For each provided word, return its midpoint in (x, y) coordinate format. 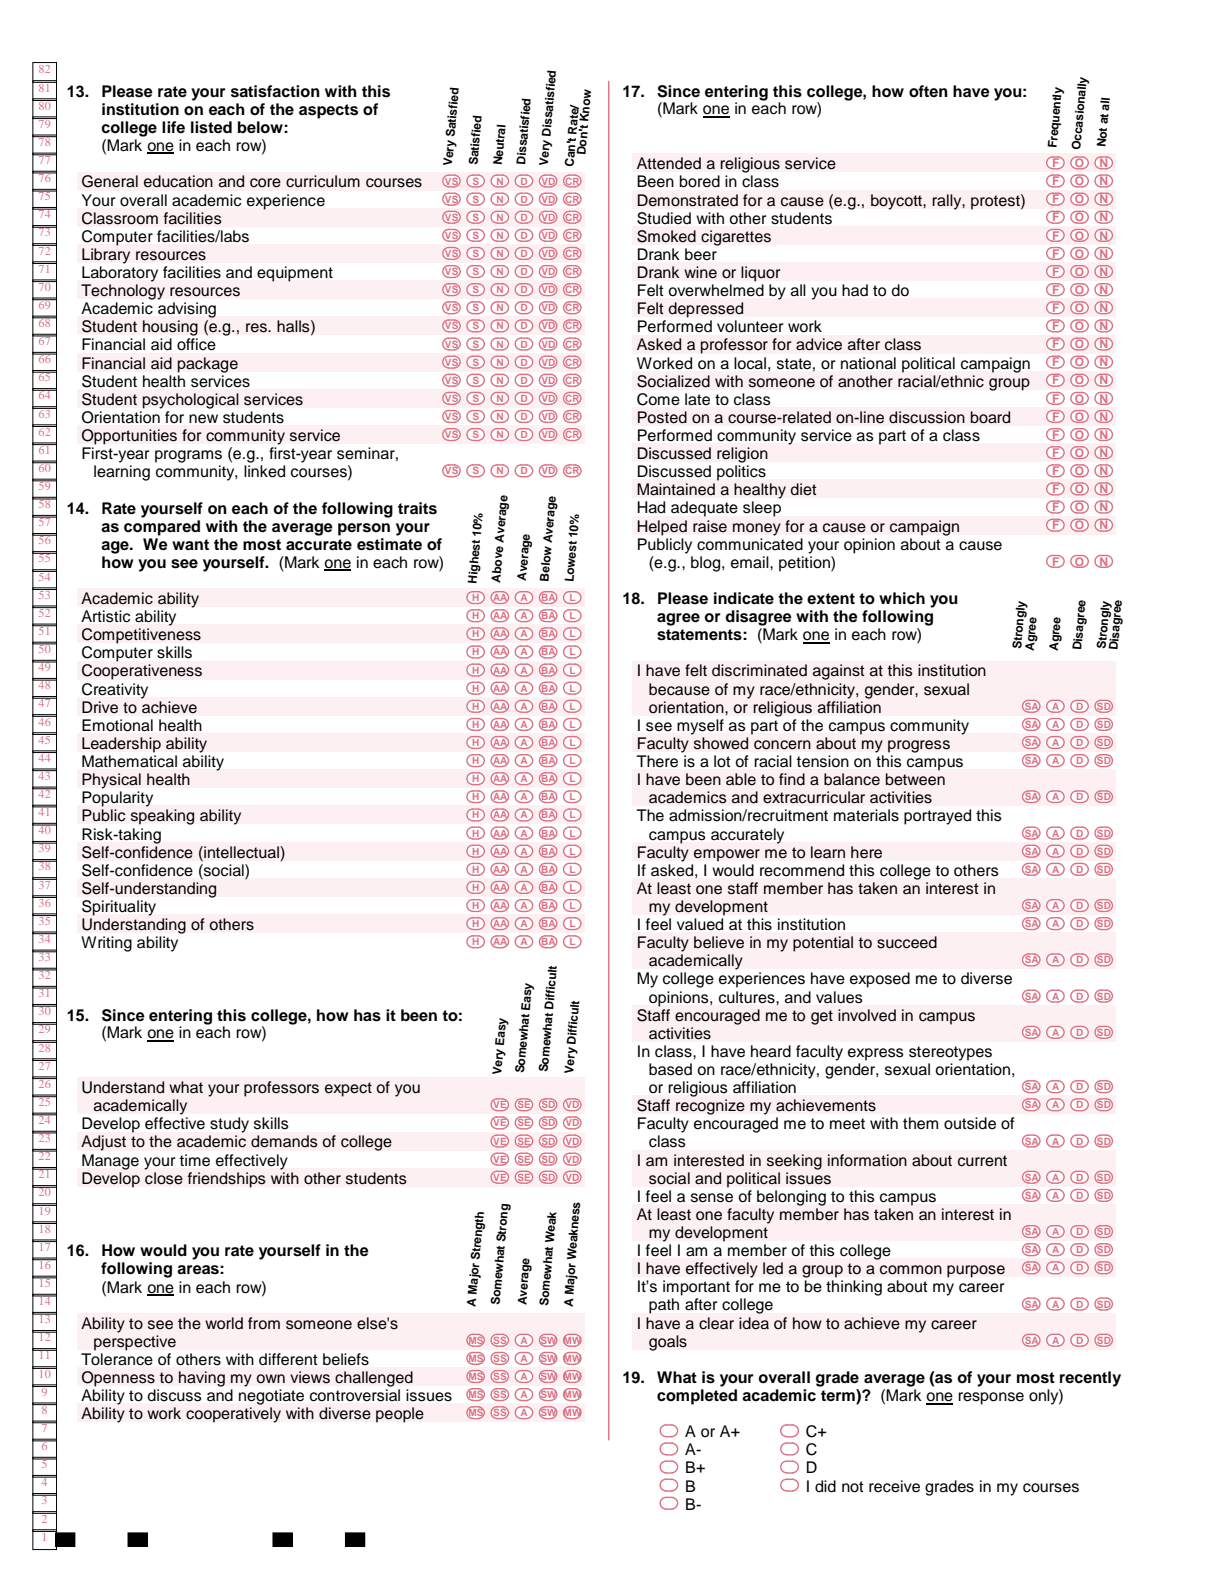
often (928, 91)
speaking (162, 817)
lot (722, 761)
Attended (669, 163)
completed (697, 1397)
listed (211, 127)
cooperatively (233, 1415)
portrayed (937, 817)
